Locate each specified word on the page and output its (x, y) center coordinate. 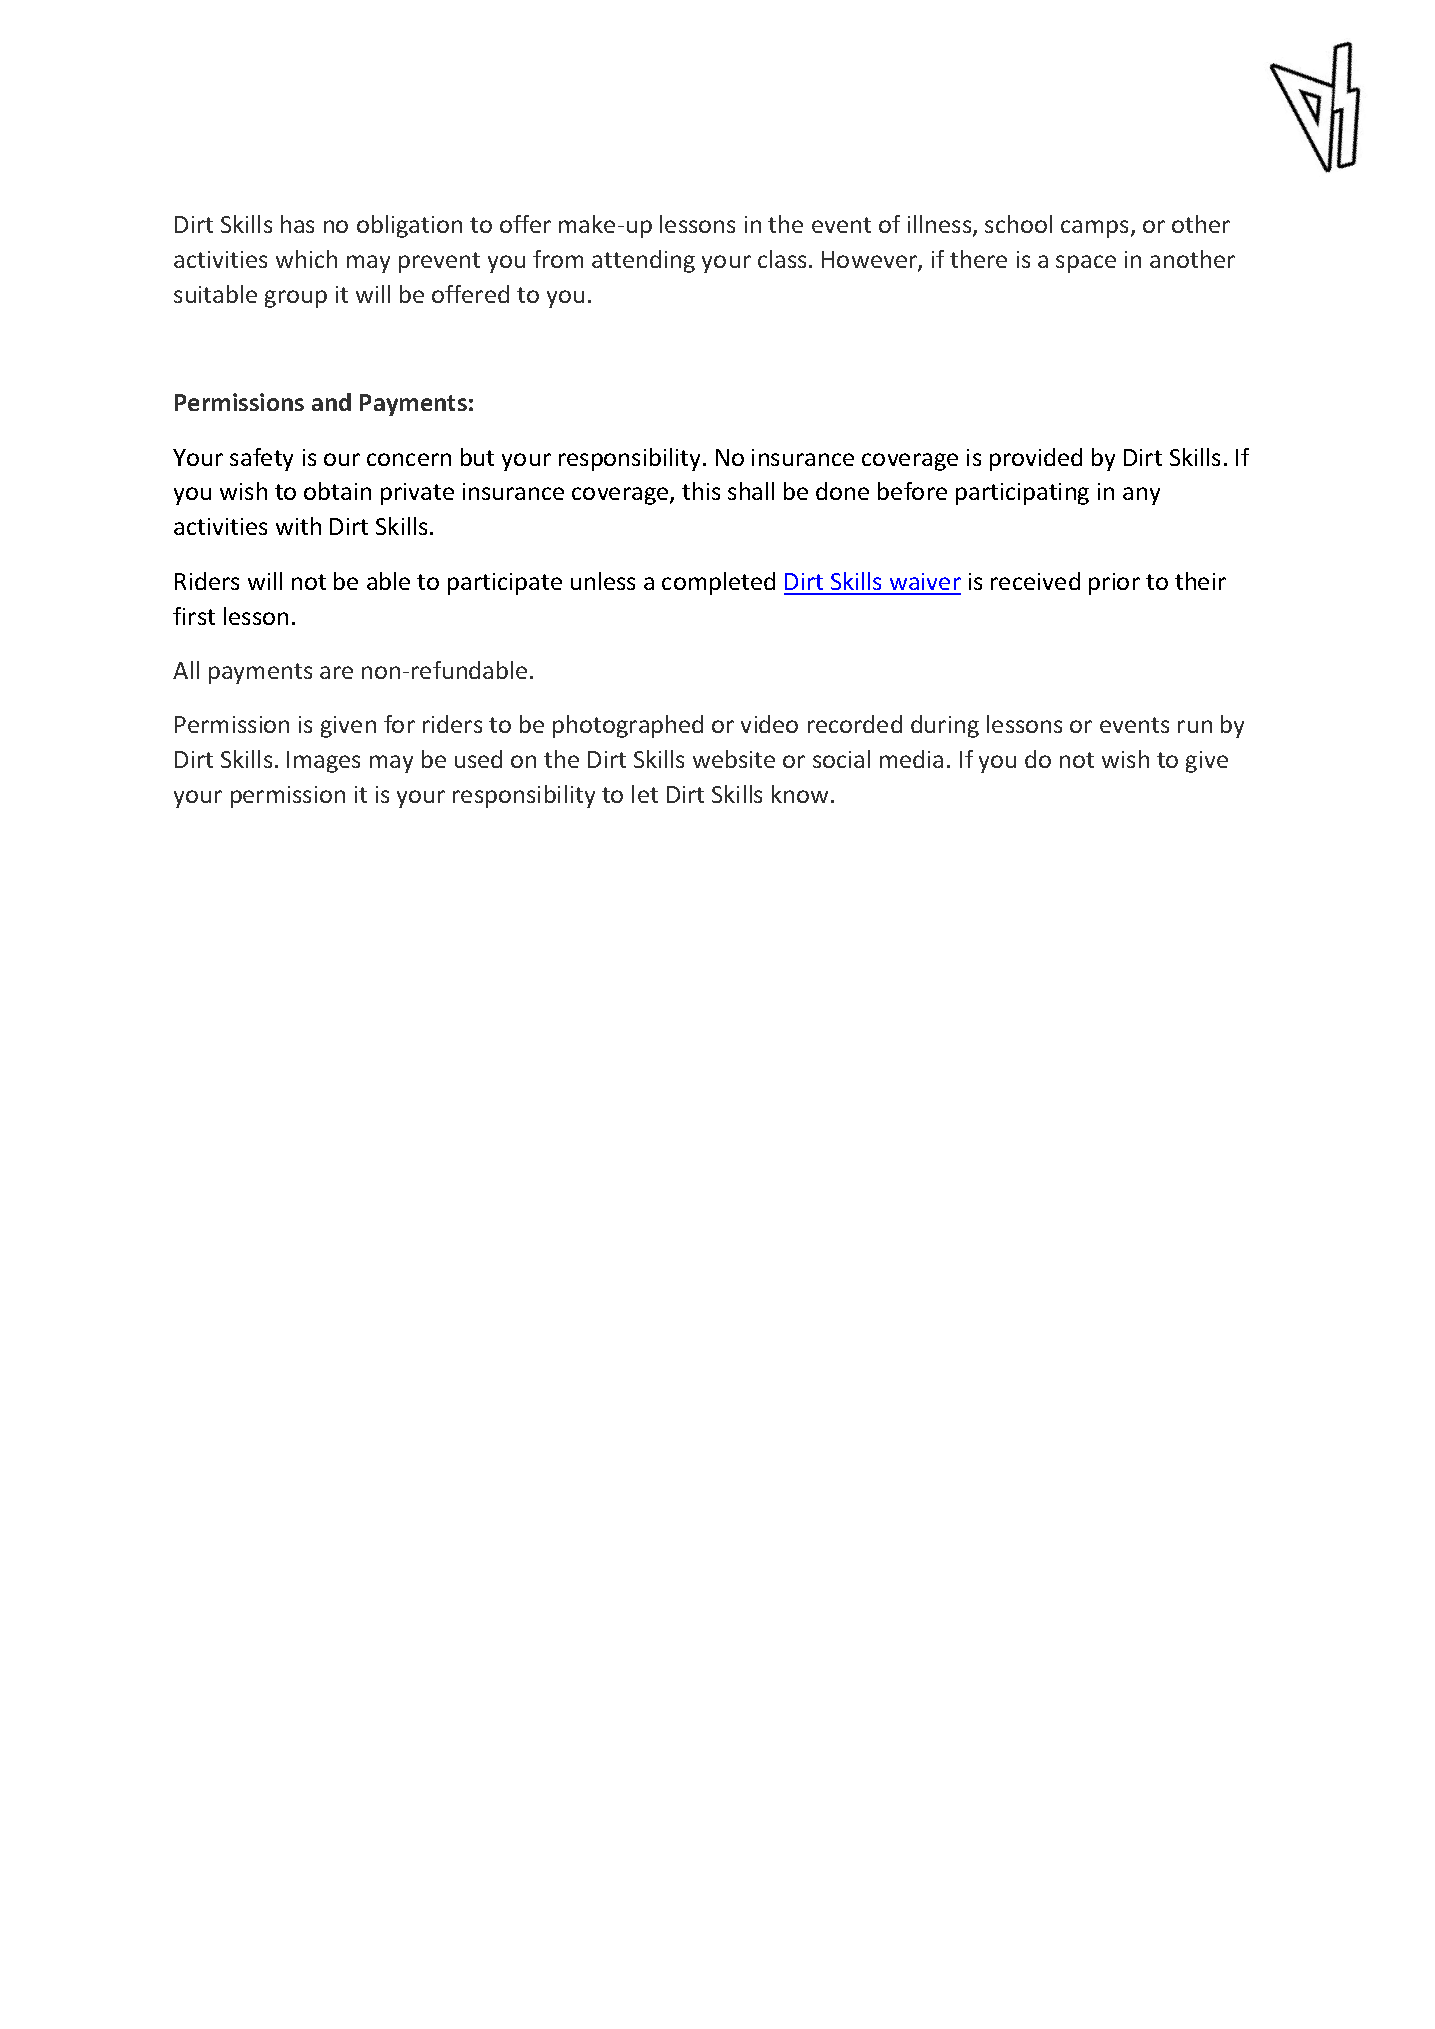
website (734, 759)
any (1141, 496)
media (911, 759)
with (298, 526)
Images (323, 762)
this (701, 491)
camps (1096, 229)
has (297, 224)
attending (643, 261)
